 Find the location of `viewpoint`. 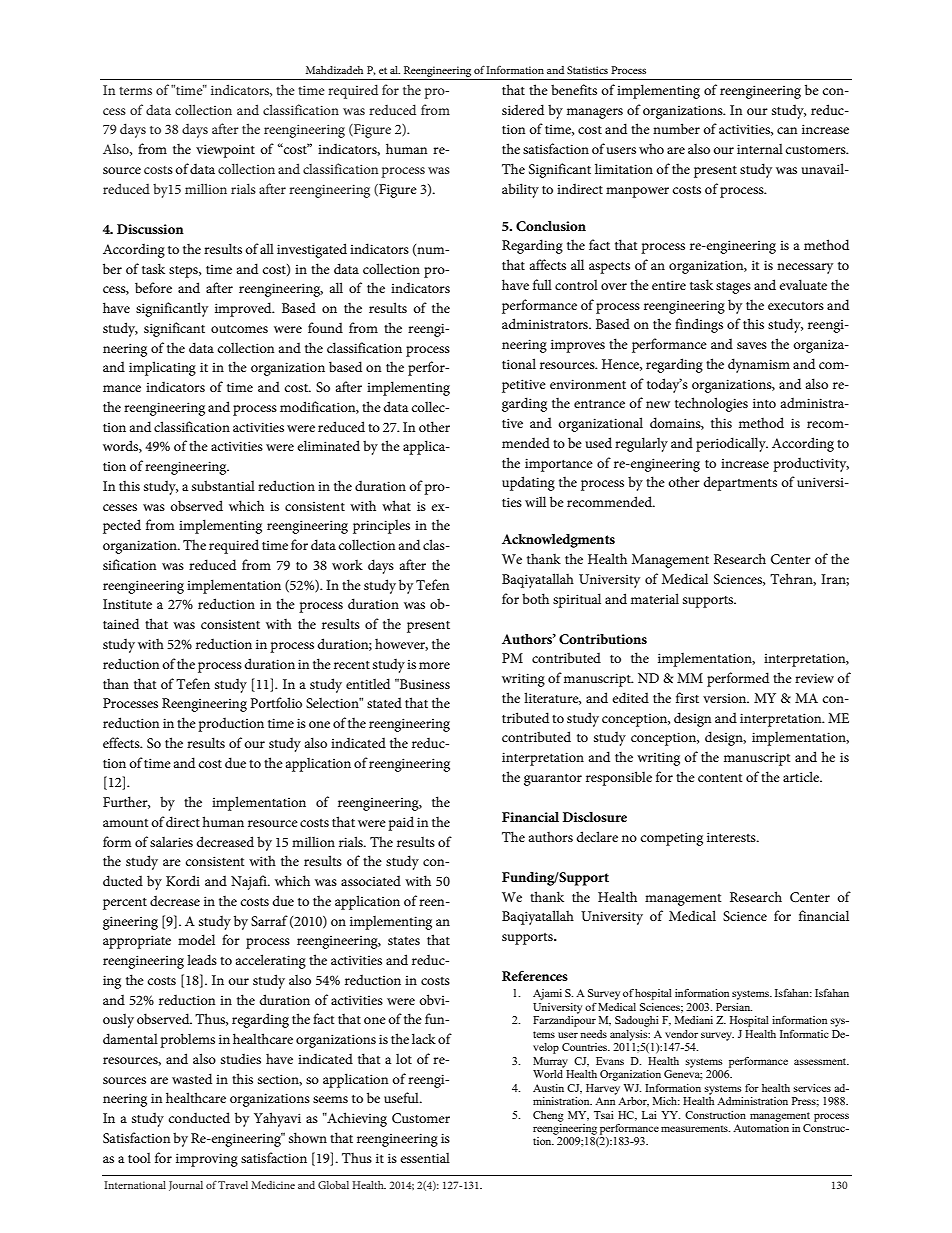

viewpoint is located at coordinates (225, 151).
